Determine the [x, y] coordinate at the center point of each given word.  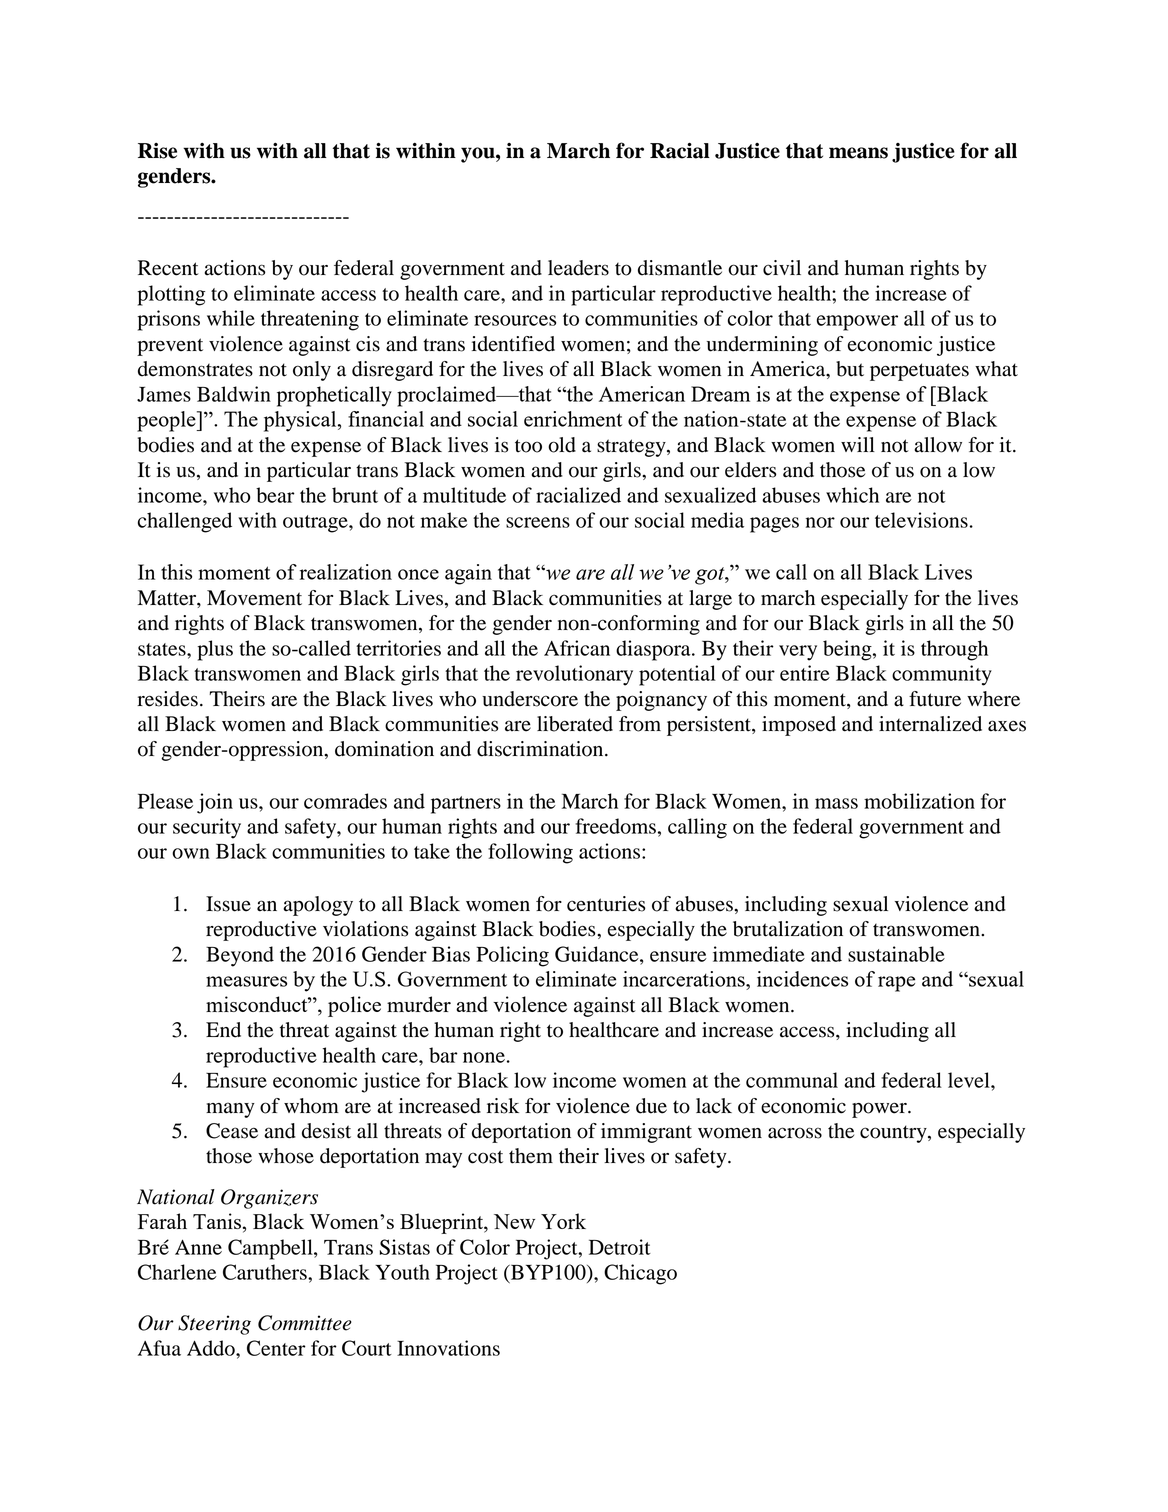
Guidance [598, 954]
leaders [578, 268]
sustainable [896, 954]
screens [538, 522]
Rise [157, 151]
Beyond [240, 956]
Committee [305, 1323]
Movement [254, 598]
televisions [921, 520]
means [858, 153]
